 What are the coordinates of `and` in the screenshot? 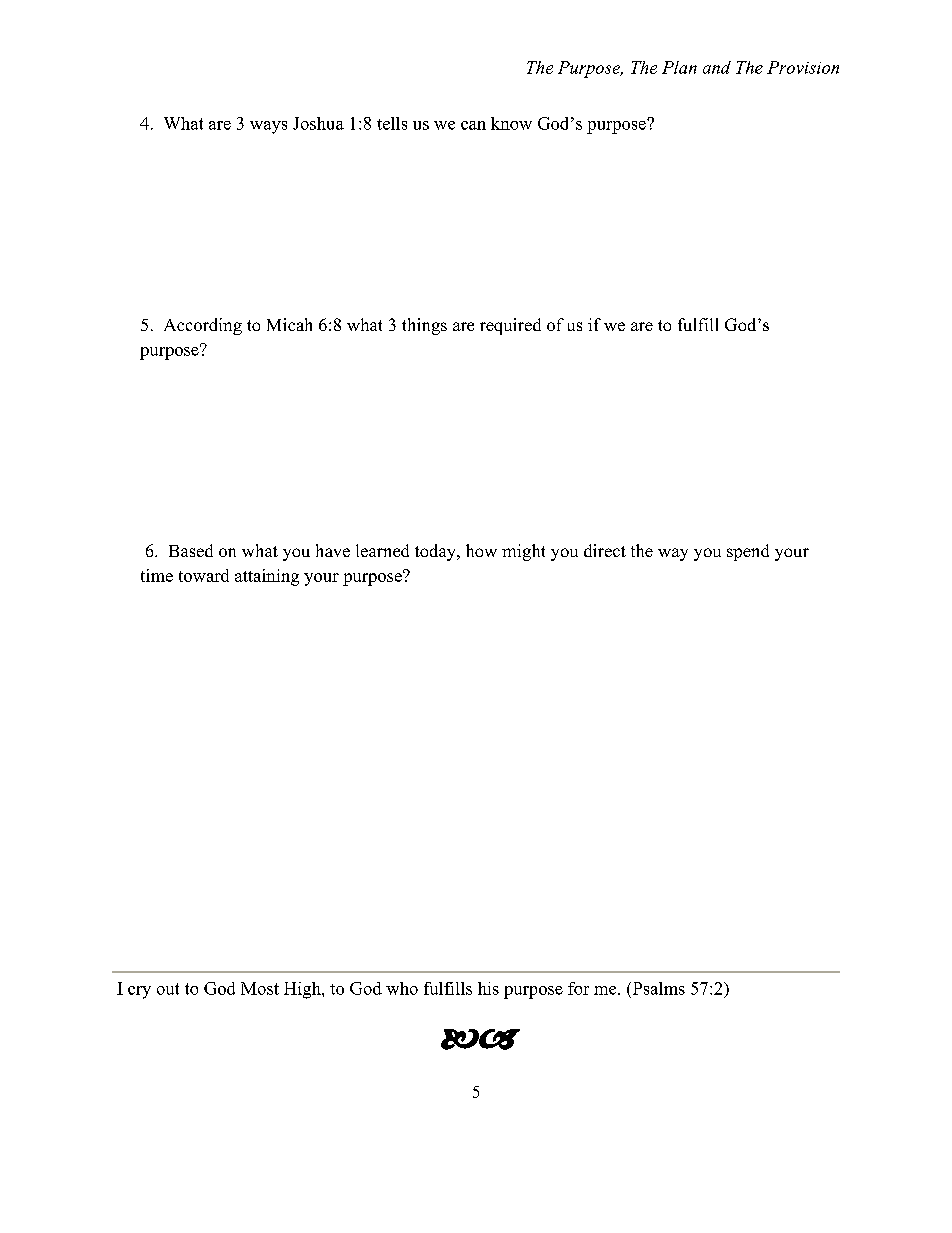 It's located at (717, 67).
